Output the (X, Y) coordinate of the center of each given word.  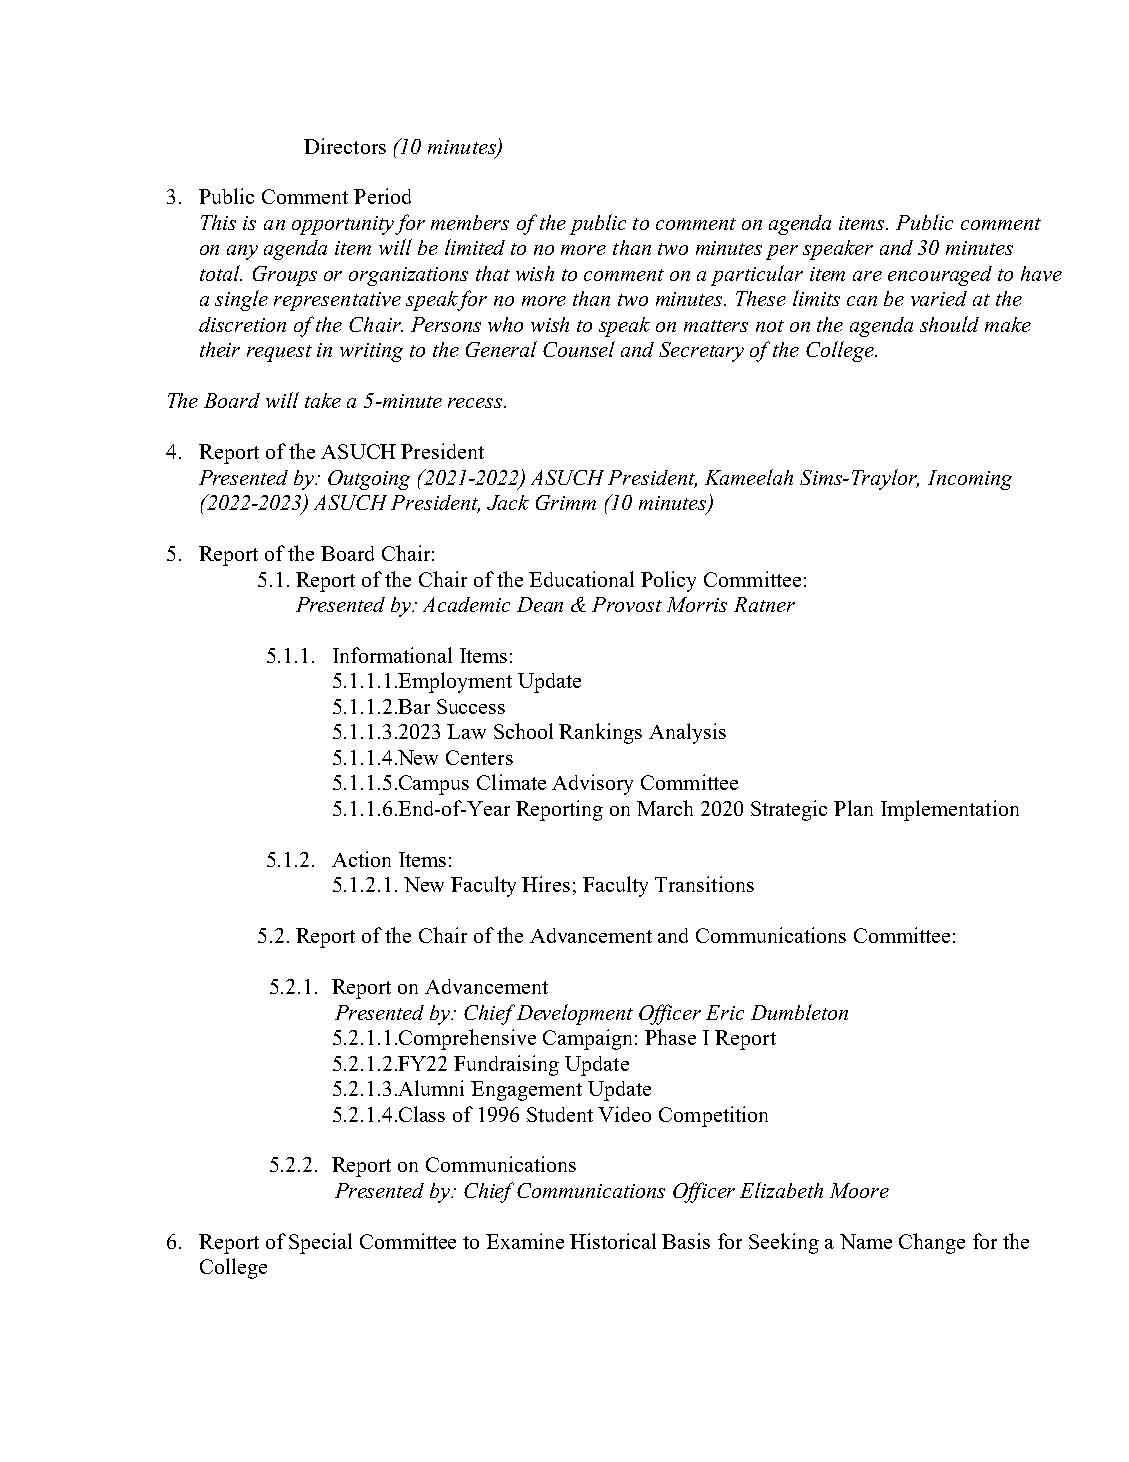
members (470, 222)
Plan (853, 808)
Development (575, 1014)
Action (361, 859)
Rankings (600, 733)
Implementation (950, 810)
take (323, 400)
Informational (392, 655)
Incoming (970, 480)
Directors (345, 146)
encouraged (940, 276)
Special (320, 1243)
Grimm (566, 502)
